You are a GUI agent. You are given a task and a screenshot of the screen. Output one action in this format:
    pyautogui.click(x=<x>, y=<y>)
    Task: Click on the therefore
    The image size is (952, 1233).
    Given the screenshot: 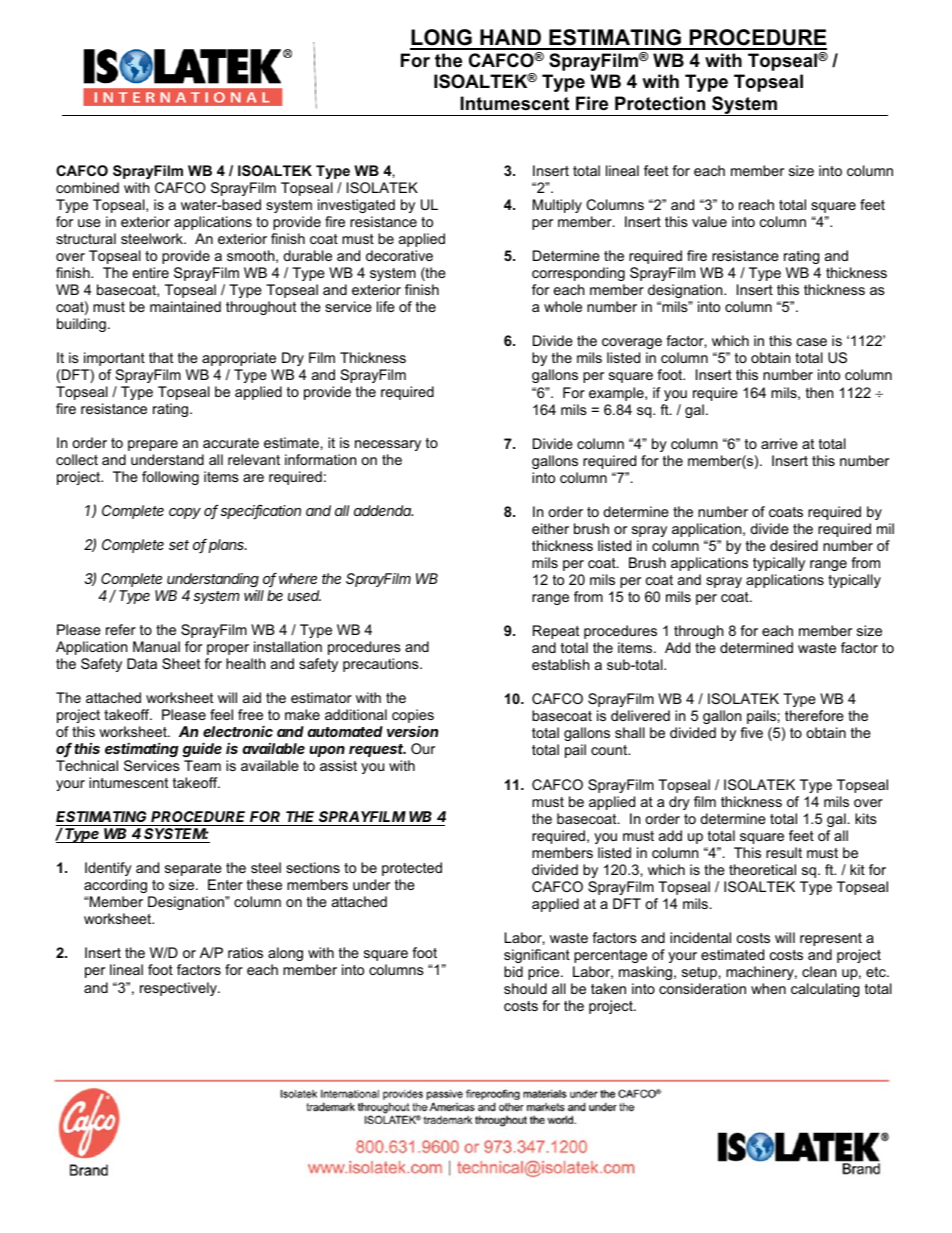 What is the action you would take?
    pyautogui.click(x=814, y=715)
